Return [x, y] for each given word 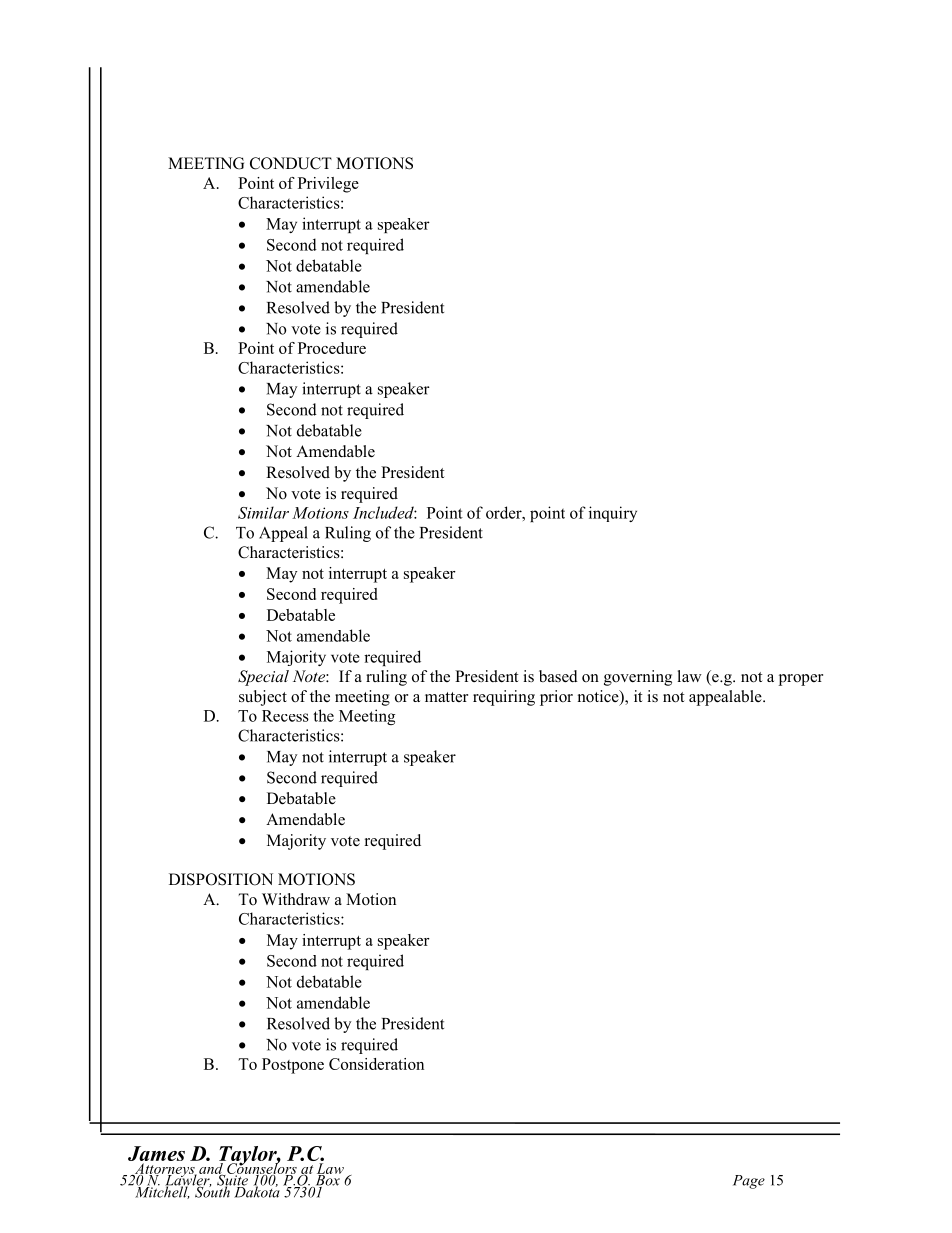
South [212, 1191]
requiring [504, 698]
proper [801, 680]
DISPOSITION [221, 879]
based [558, 676]
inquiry [613, 514]
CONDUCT [291, 163]
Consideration [376, 1064]
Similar [263, 512]
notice [599, 697]
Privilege [328, 185]
